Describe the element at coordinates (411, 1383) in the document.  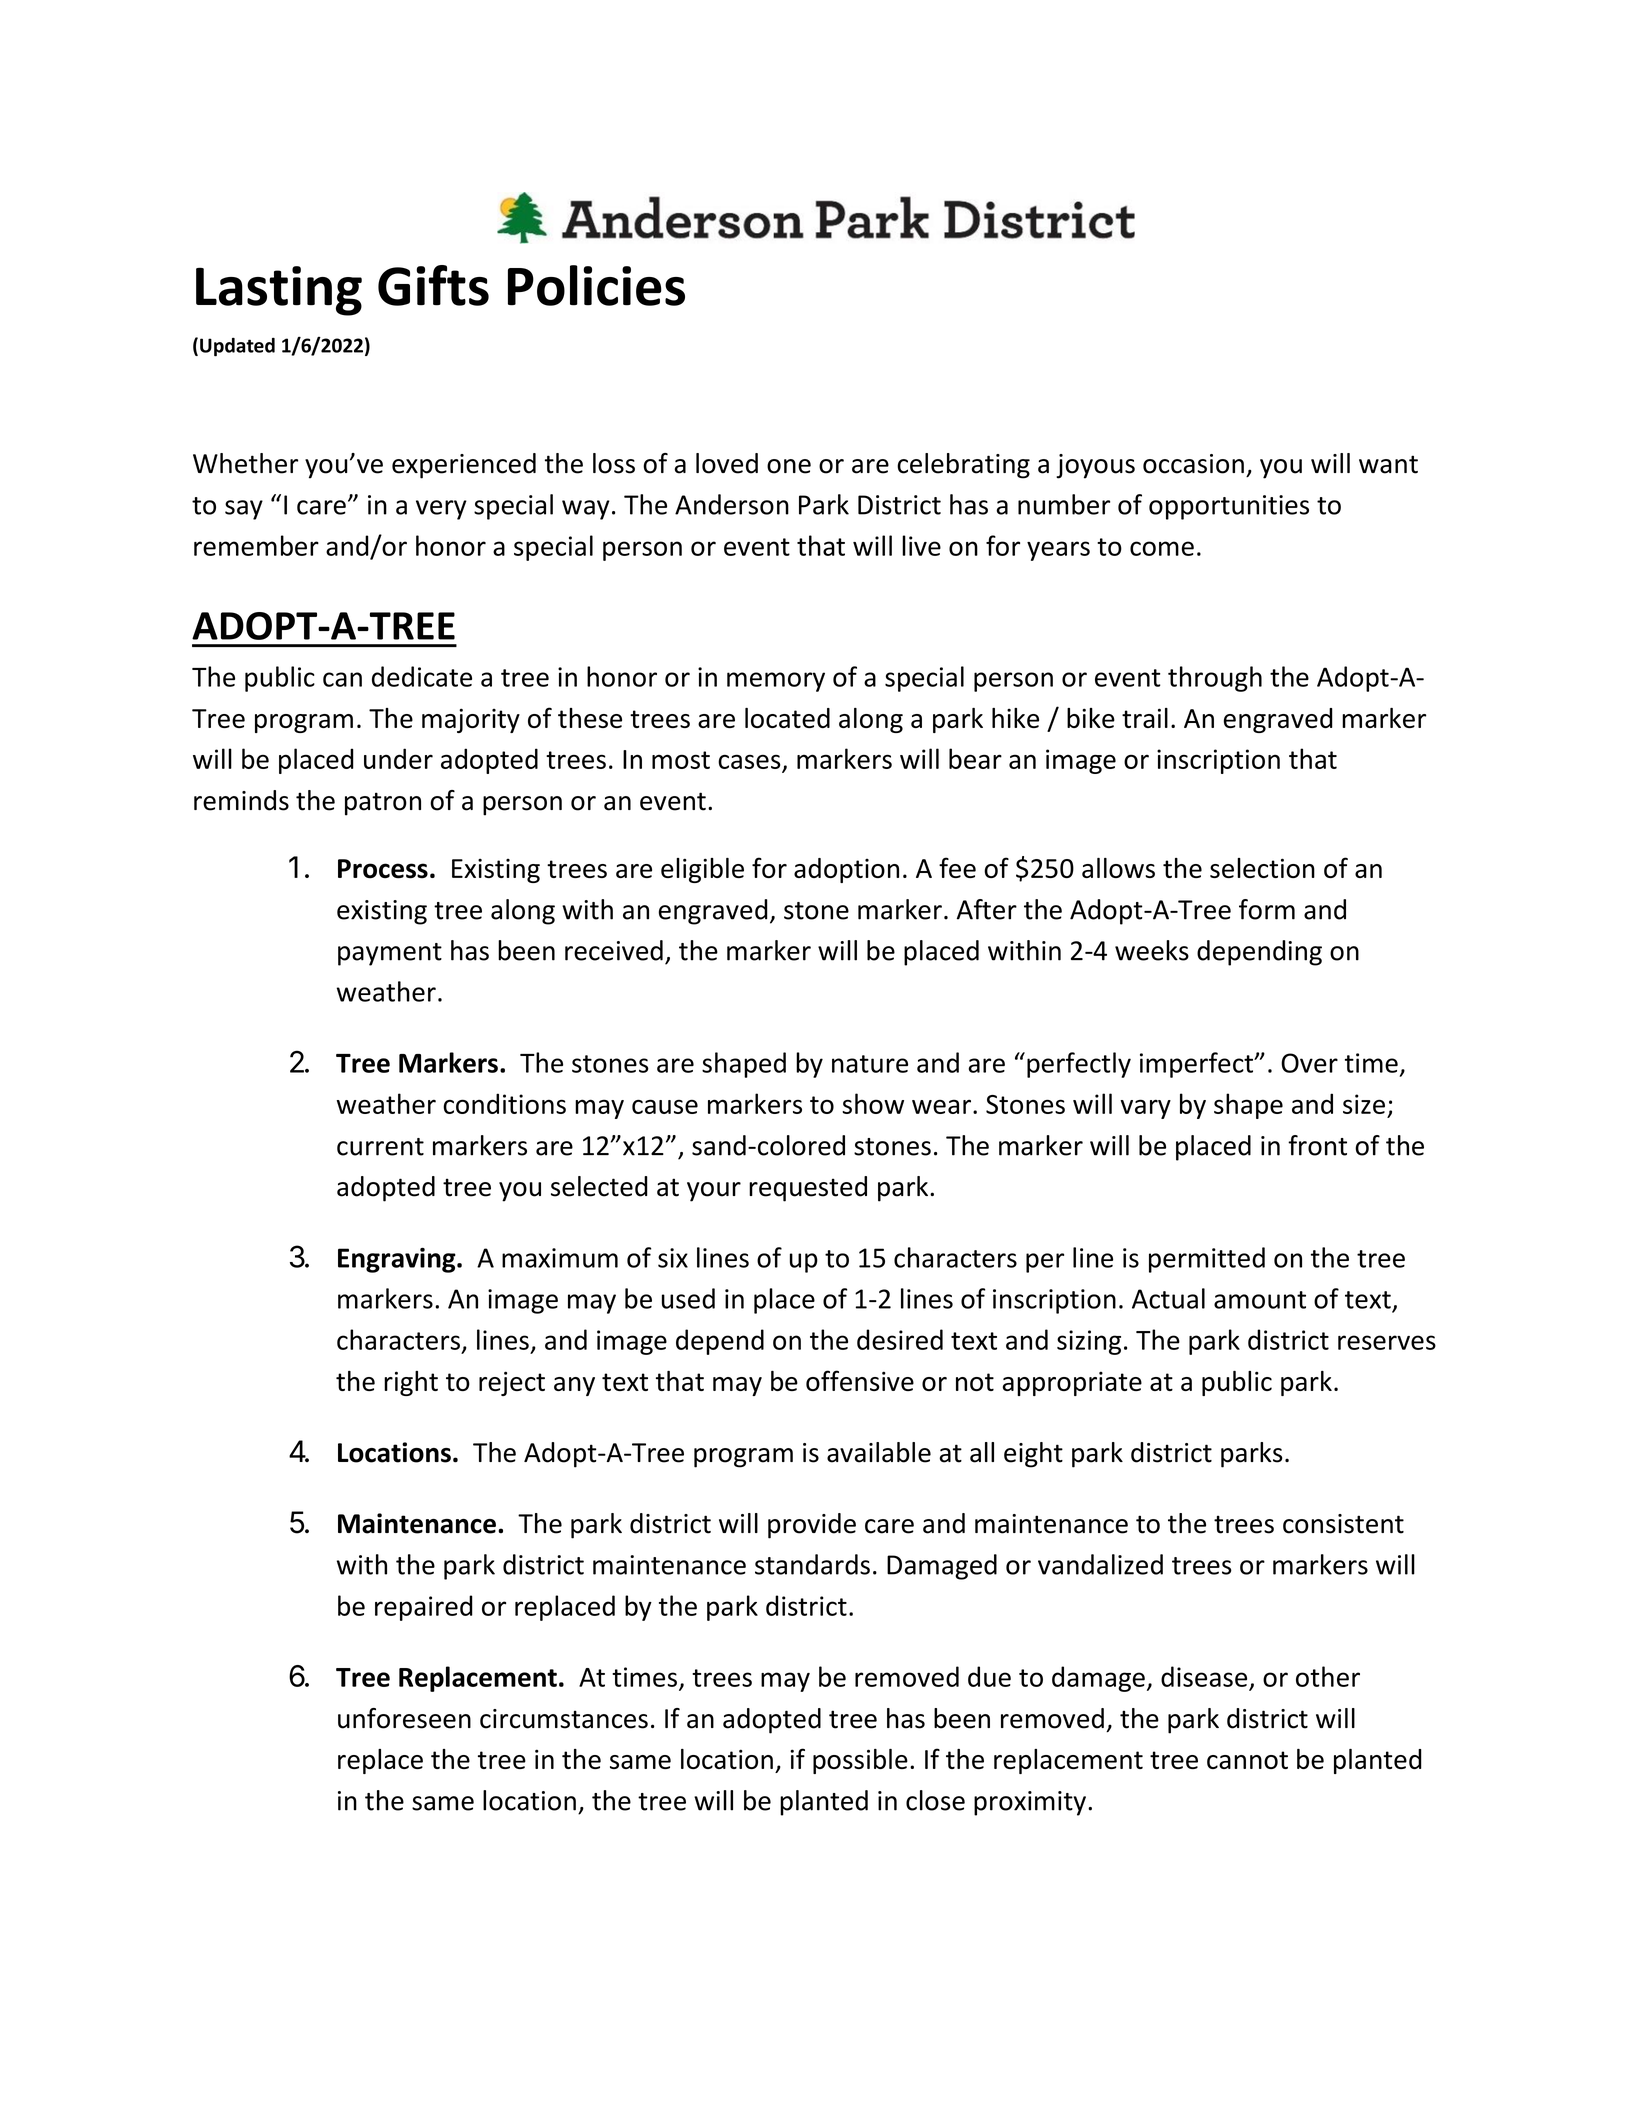
I see `right` at that location.
